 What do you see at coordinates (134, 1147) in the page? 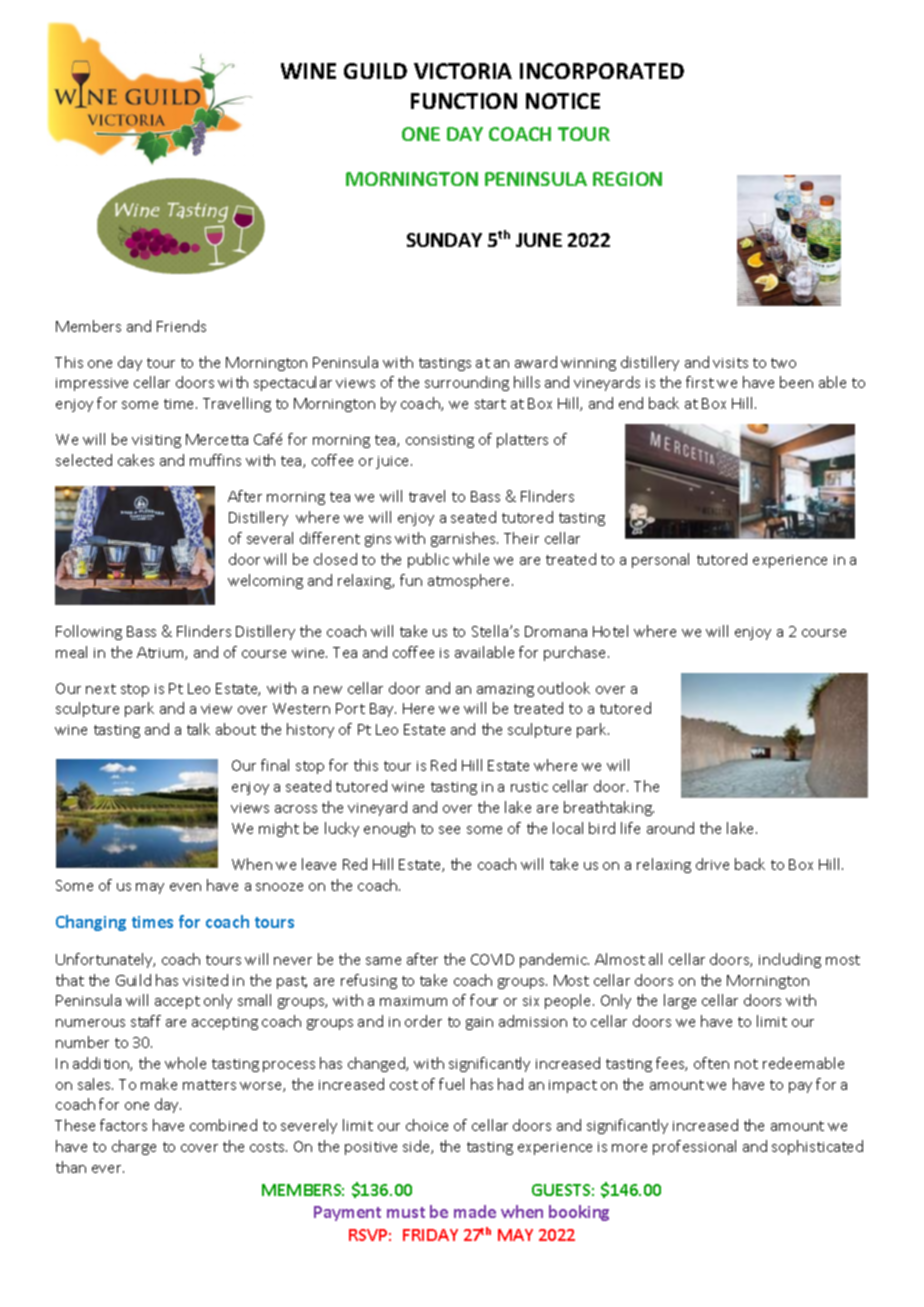
I see `charge` at bounding box center [134, 1147].
